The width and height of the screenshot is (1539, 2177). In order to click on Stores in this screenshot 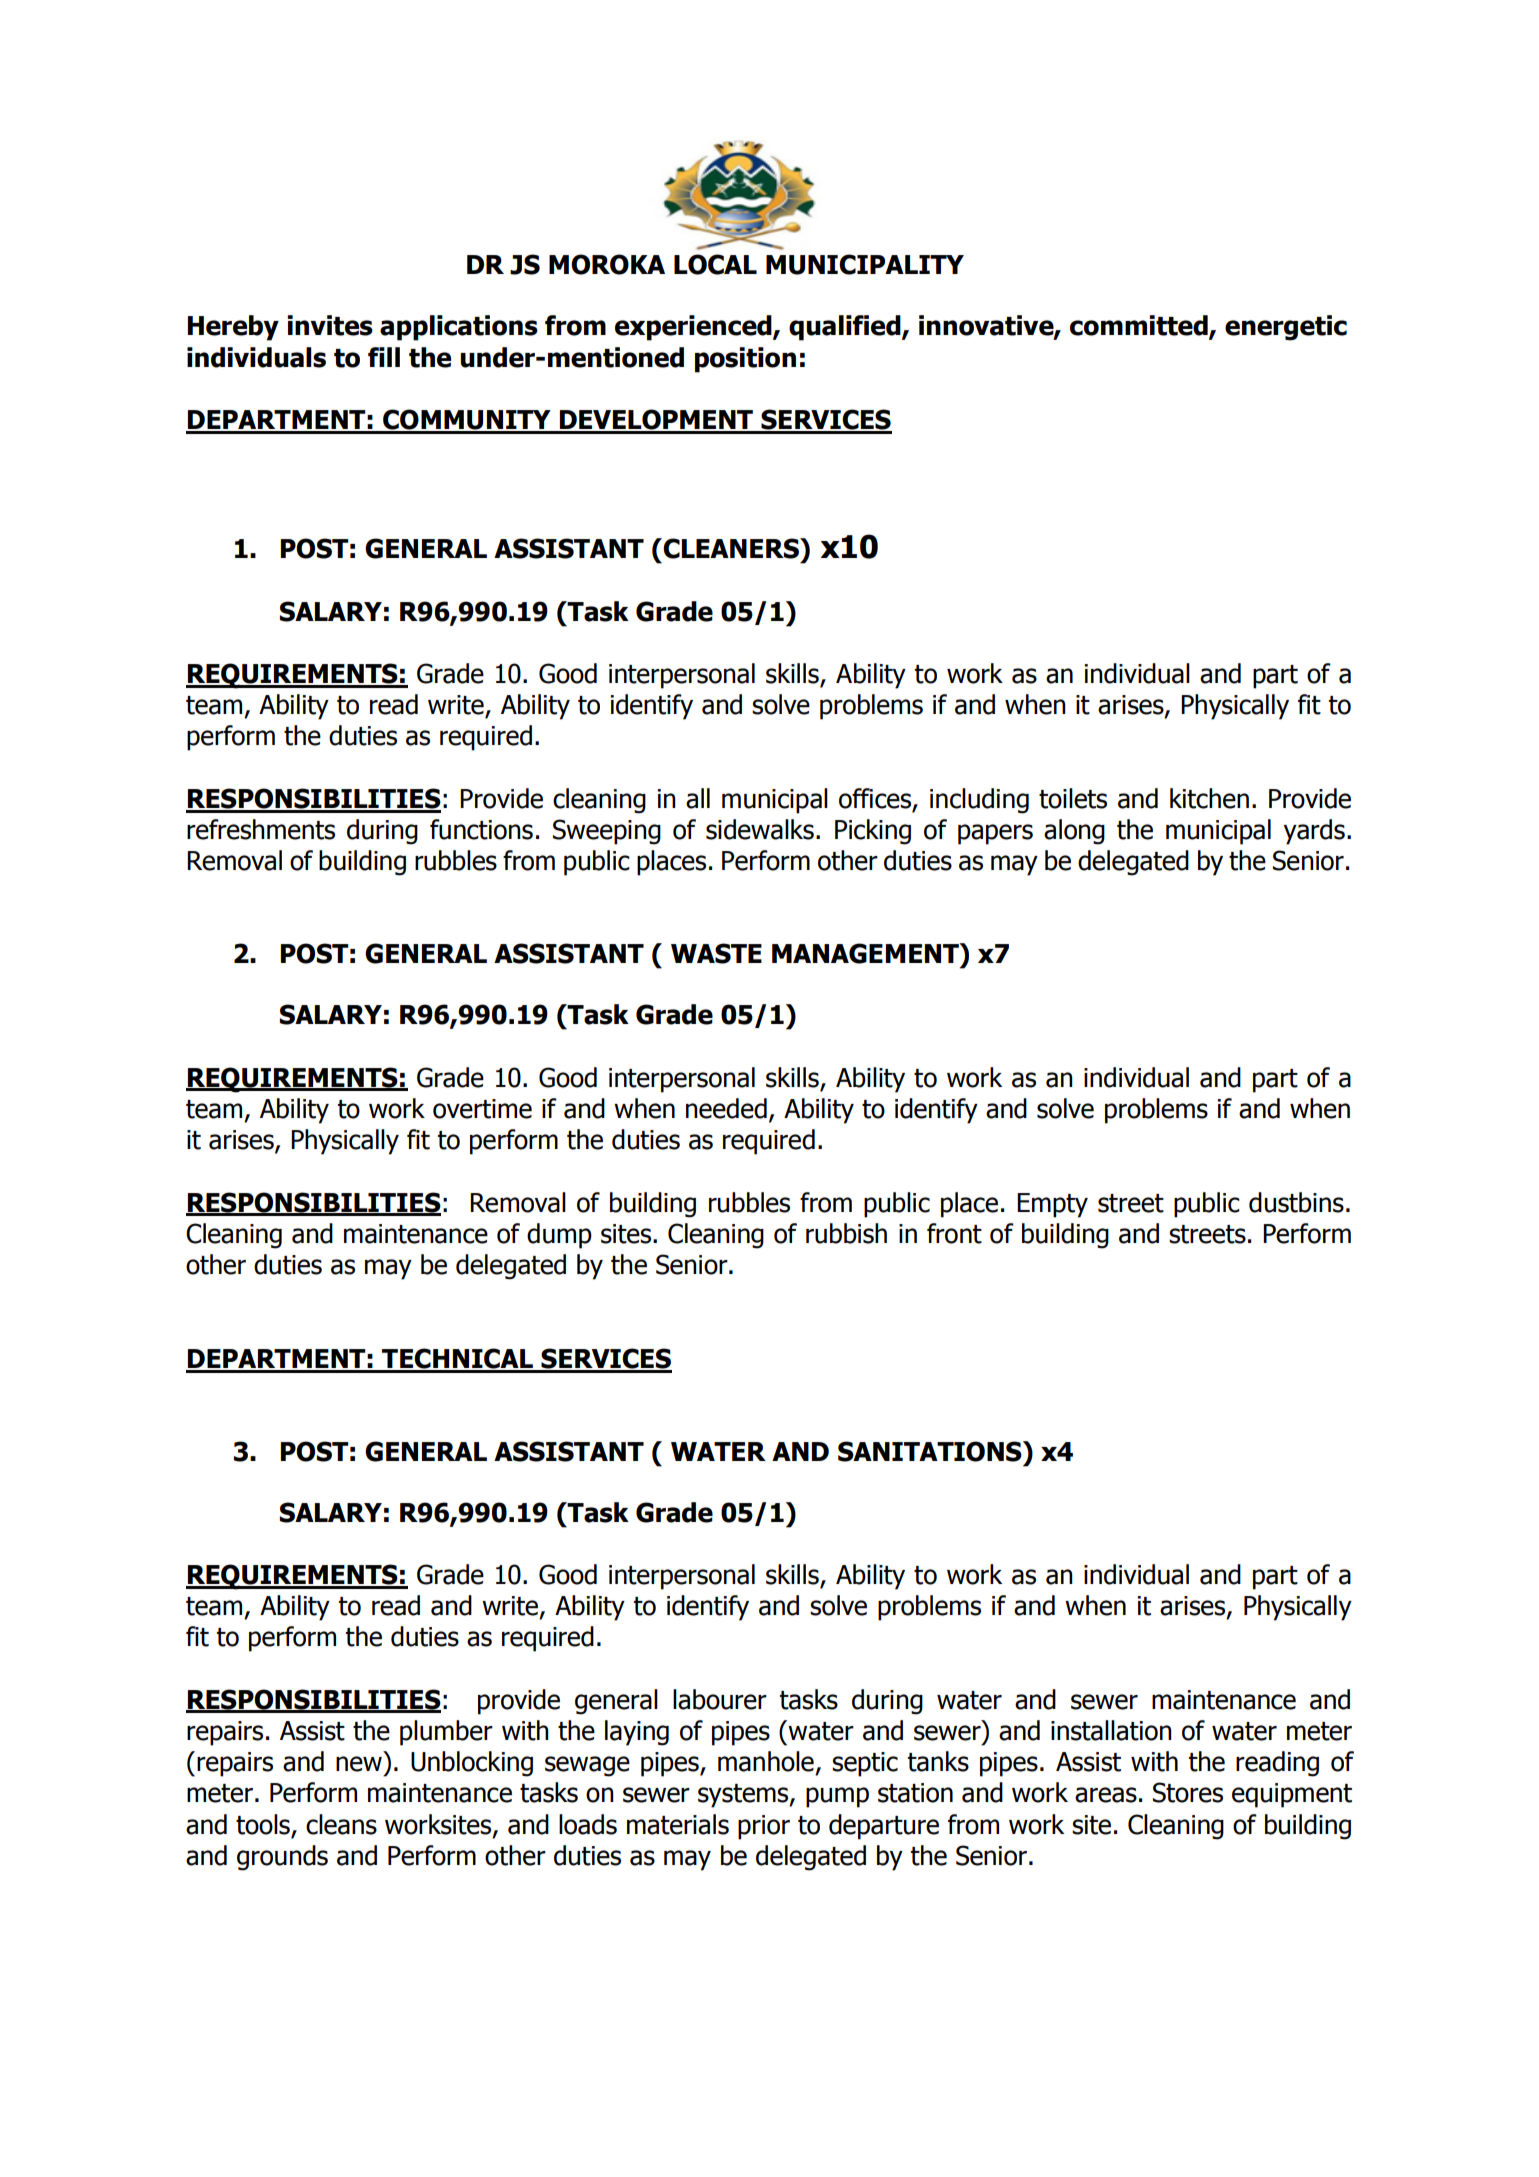, I will do `click(1188, 1792)`.
